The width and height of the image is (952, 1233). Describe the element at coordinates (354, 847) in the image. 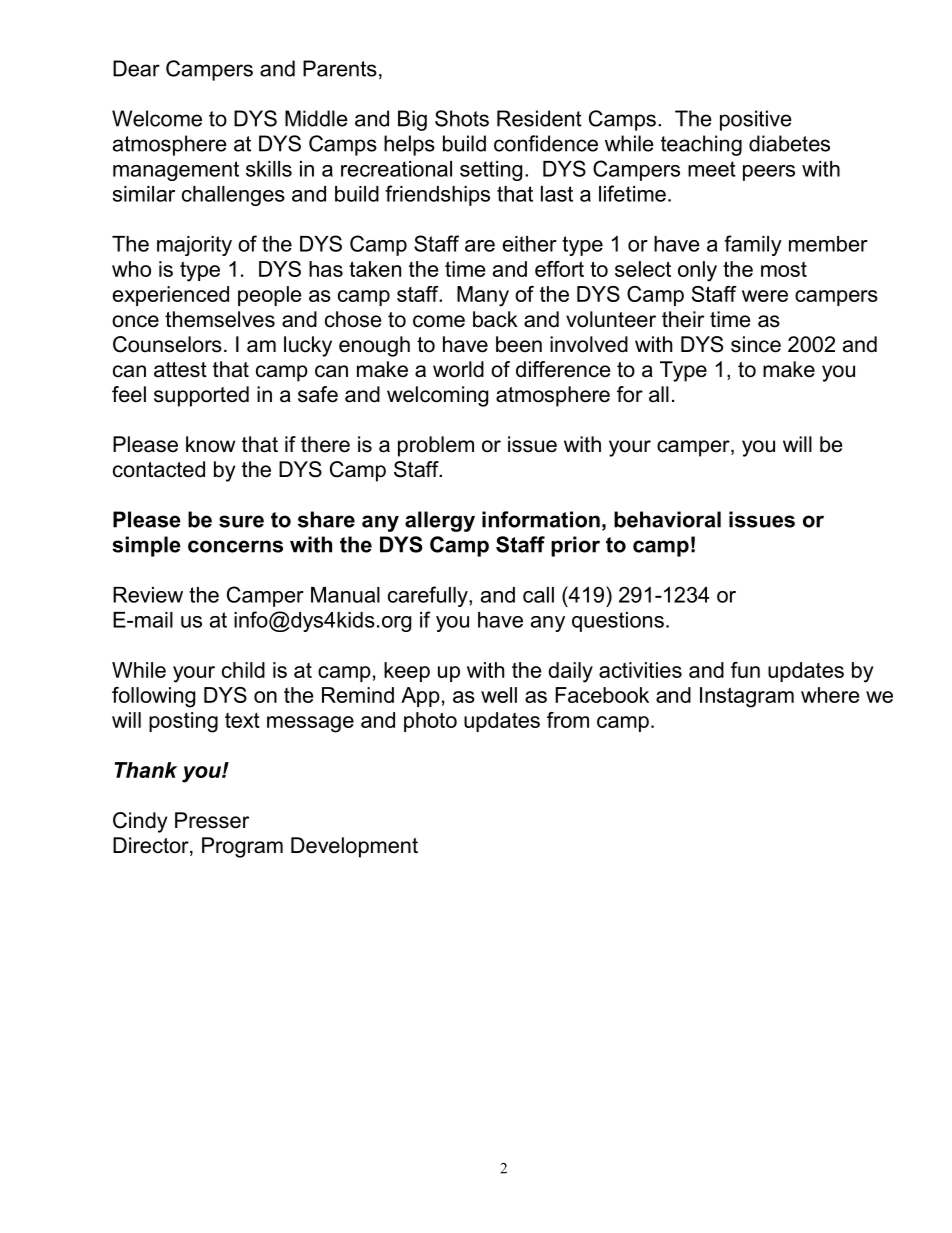

I see `Development` at that location.
